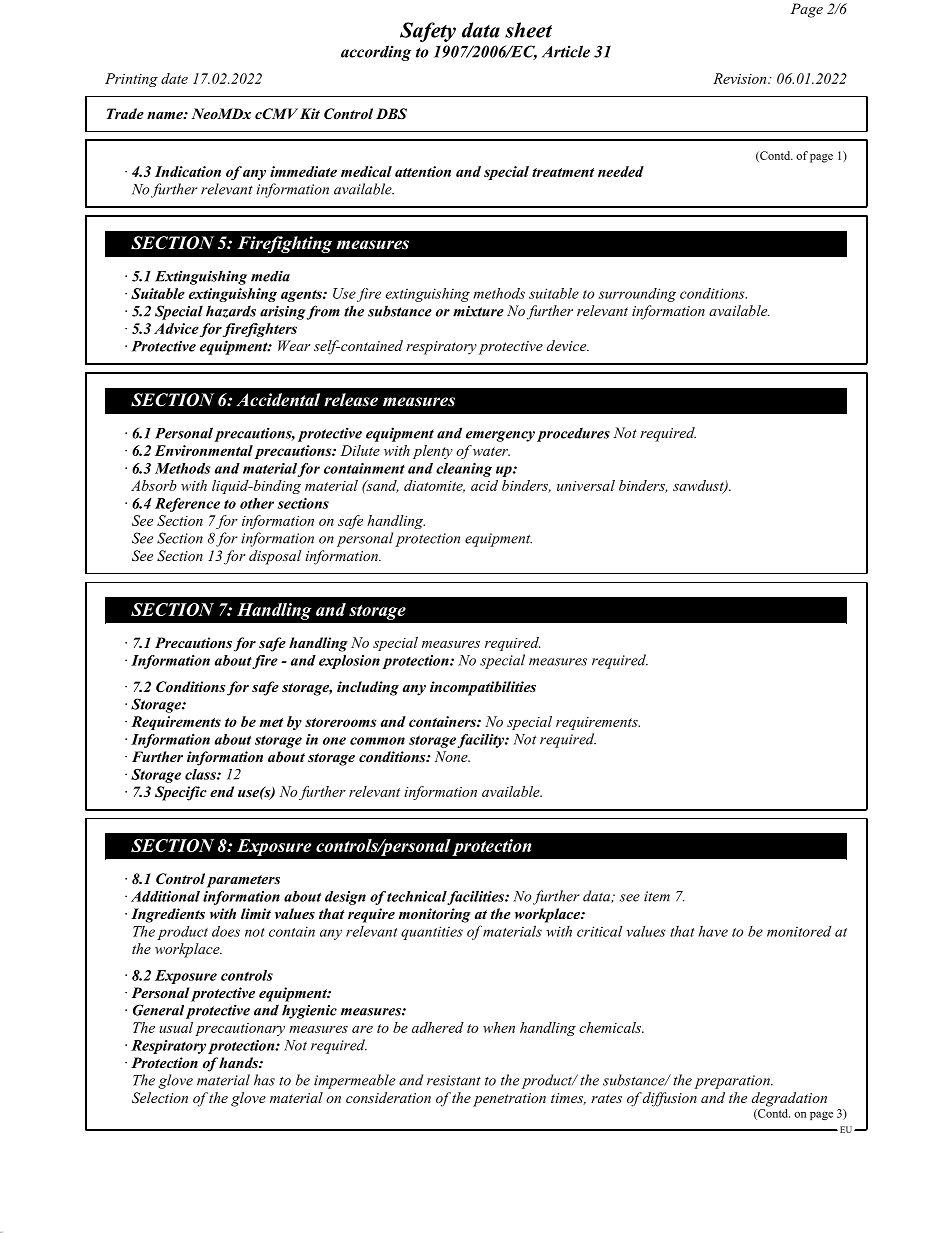  What do you see at coordinates (528, 30) in the image?
I see `sheet` at bounding box center [528, 30].
